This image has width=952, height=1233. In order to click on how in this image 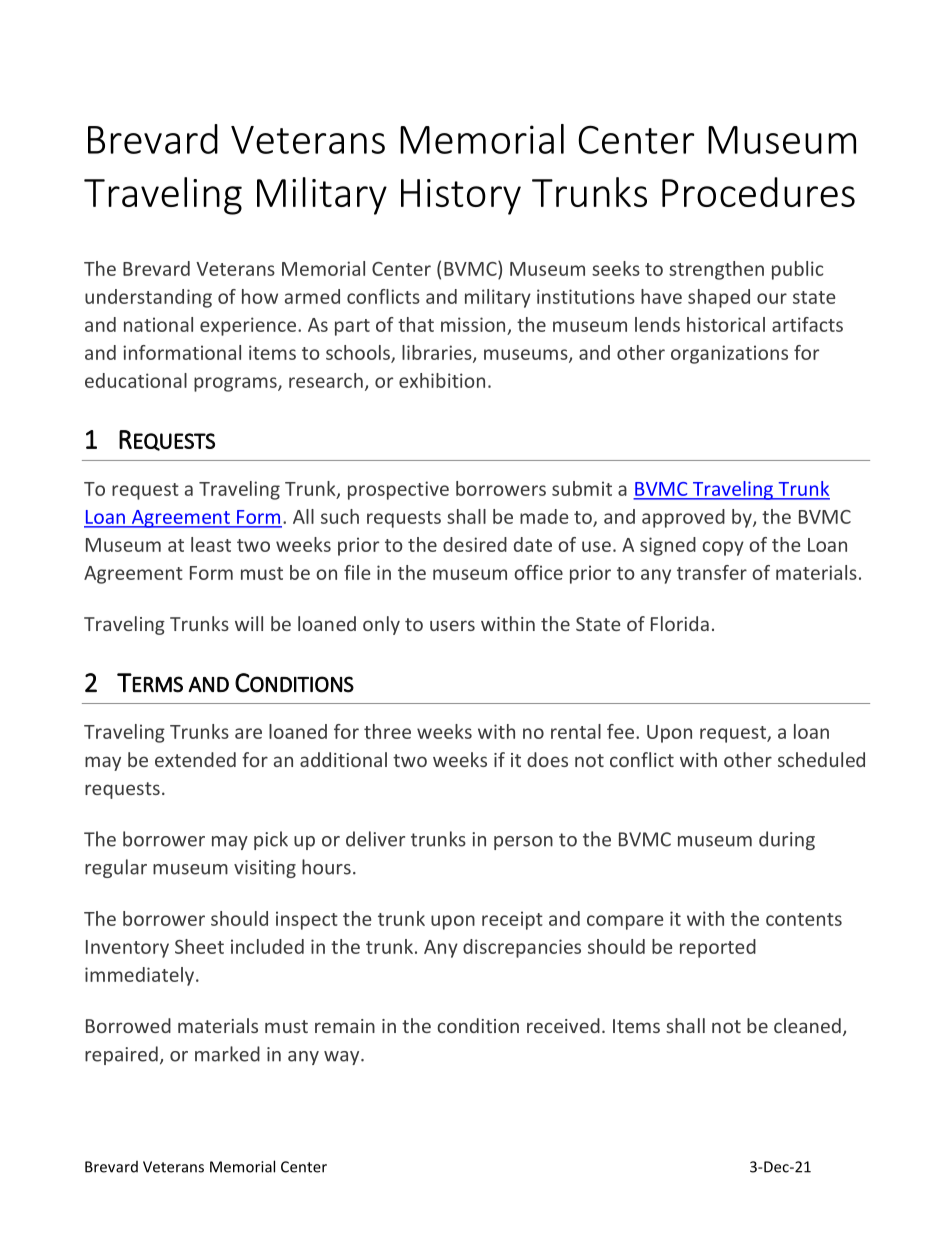, I will do `click(260, 296)`.
